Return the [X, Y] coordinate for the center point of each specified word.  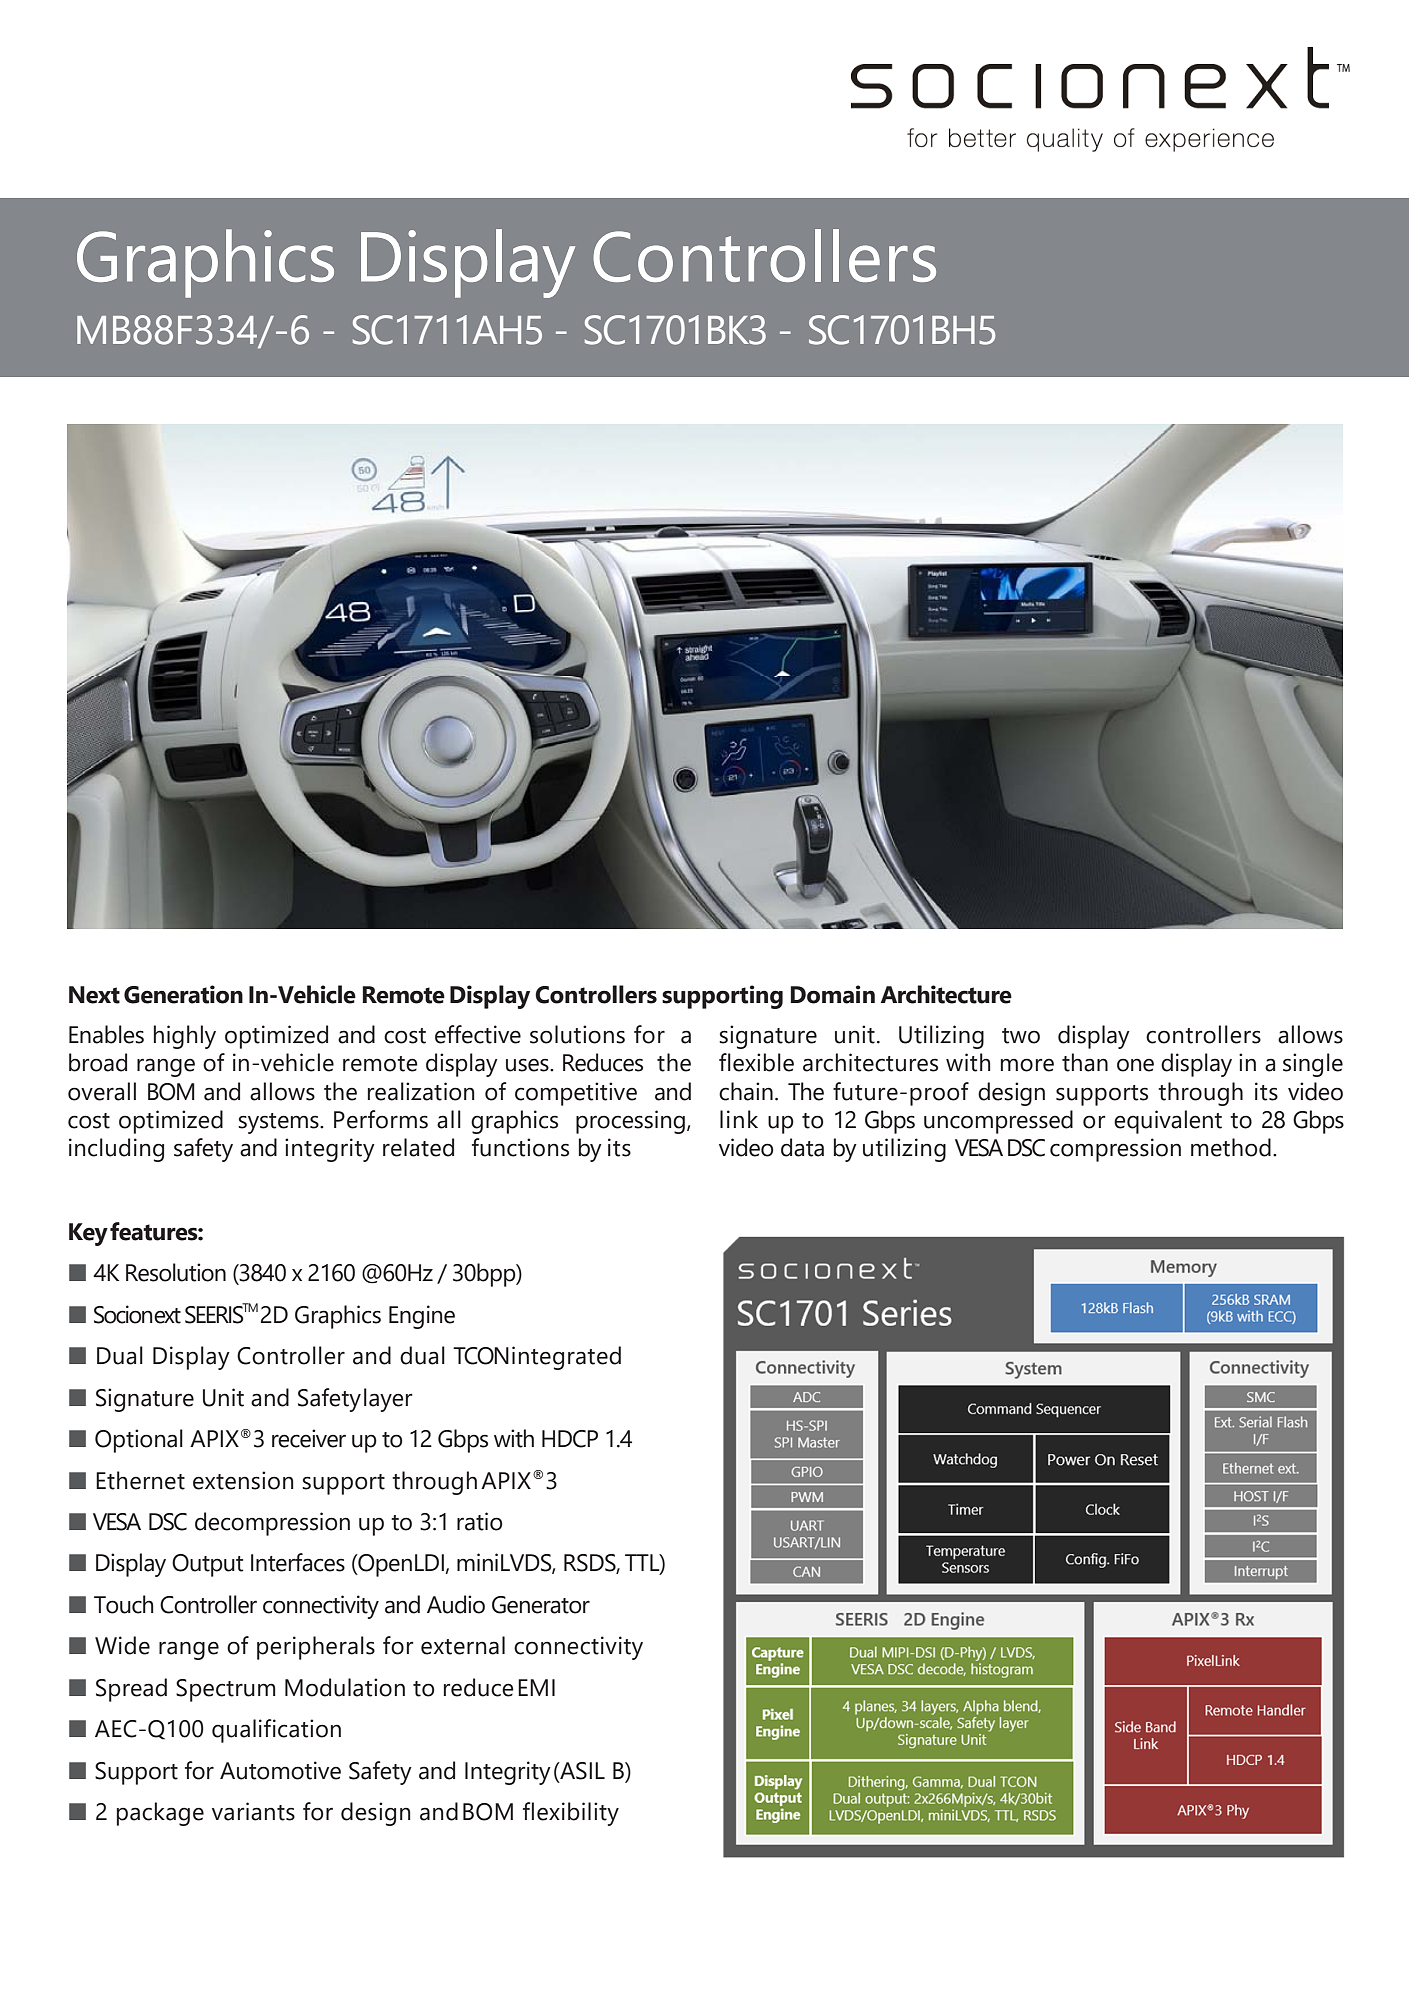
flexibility [571, 1814]
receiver [309, 1438]
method [1231, 1147]
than [1085, 1062]
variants [253, 1811]
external [463, 1645]
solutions [577, 1034]
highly [185, 1037]
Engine [422, 1317]
